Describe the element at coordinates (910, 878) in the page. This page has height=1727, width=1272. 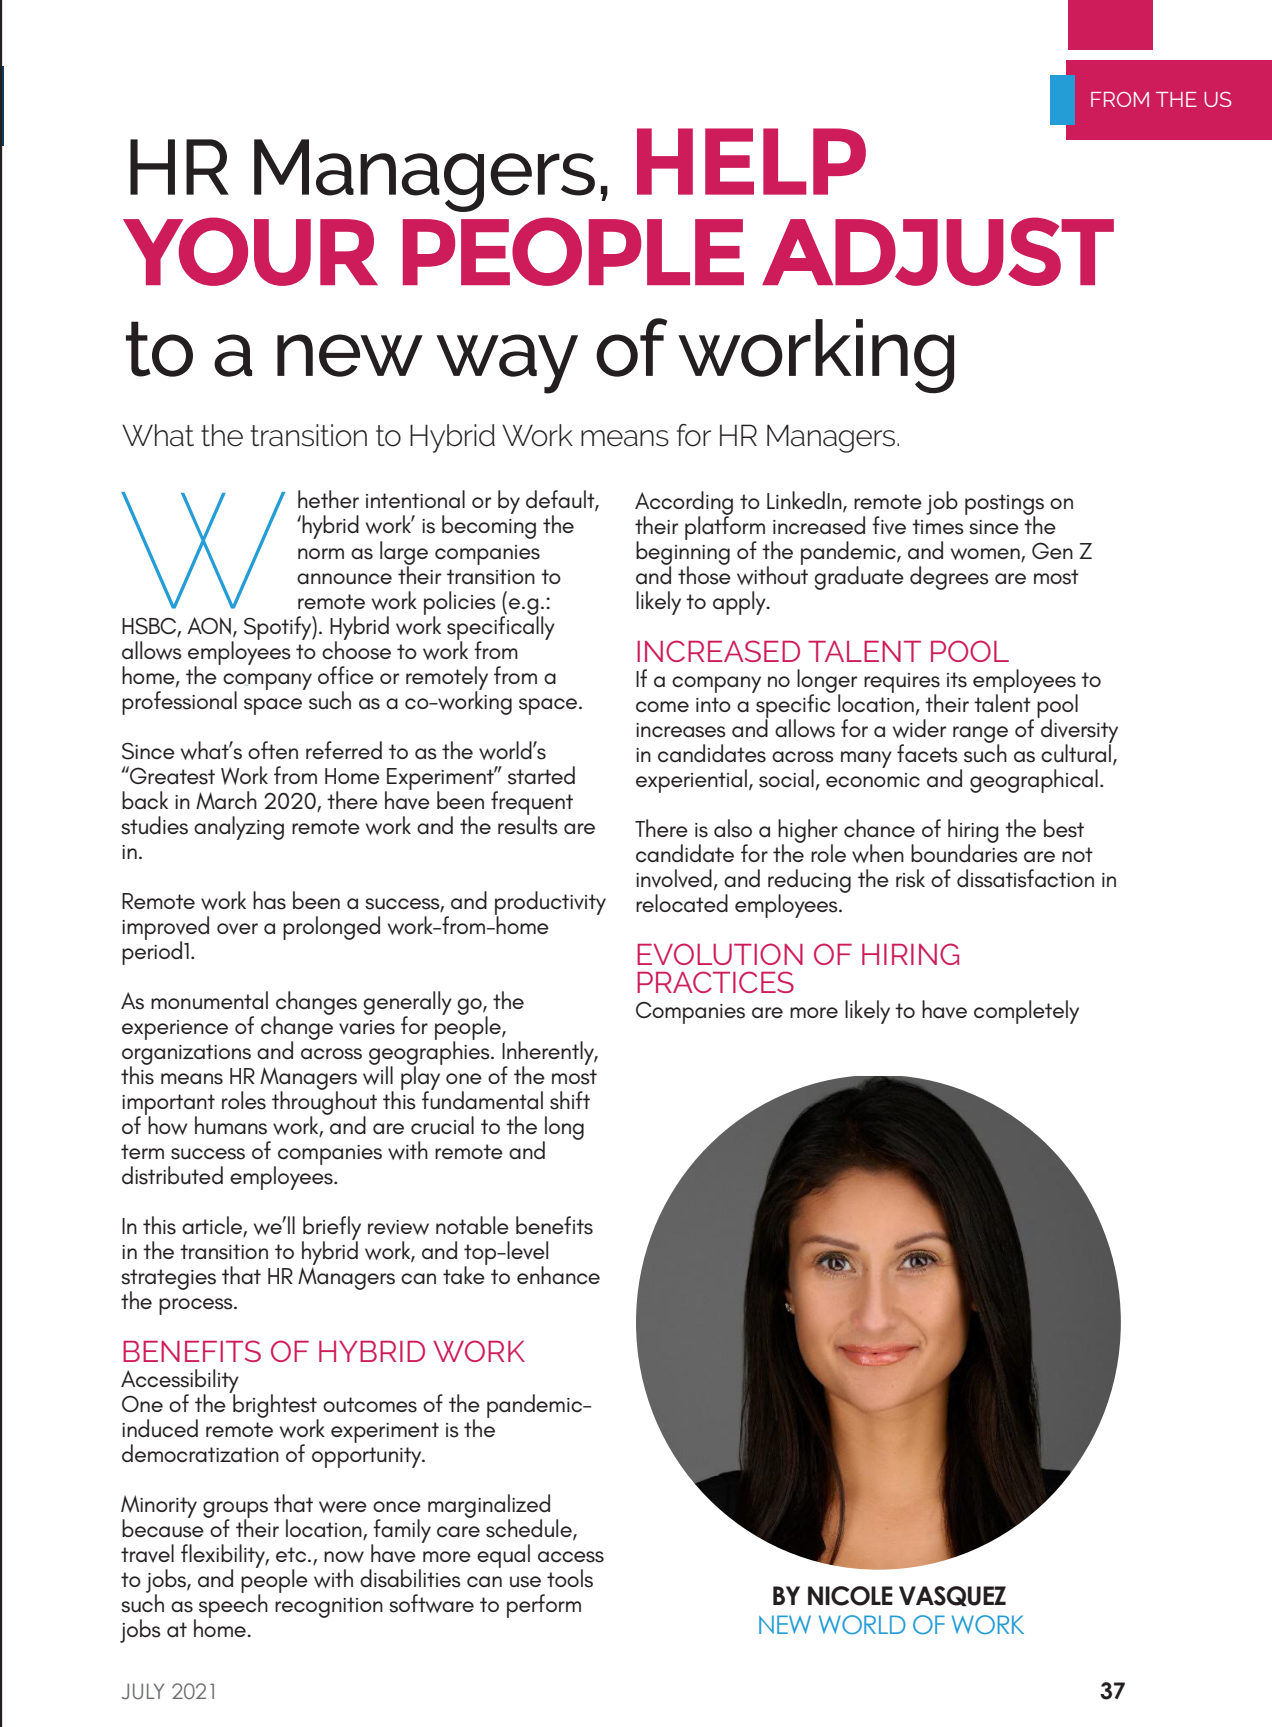
I see `risk` at that location.
